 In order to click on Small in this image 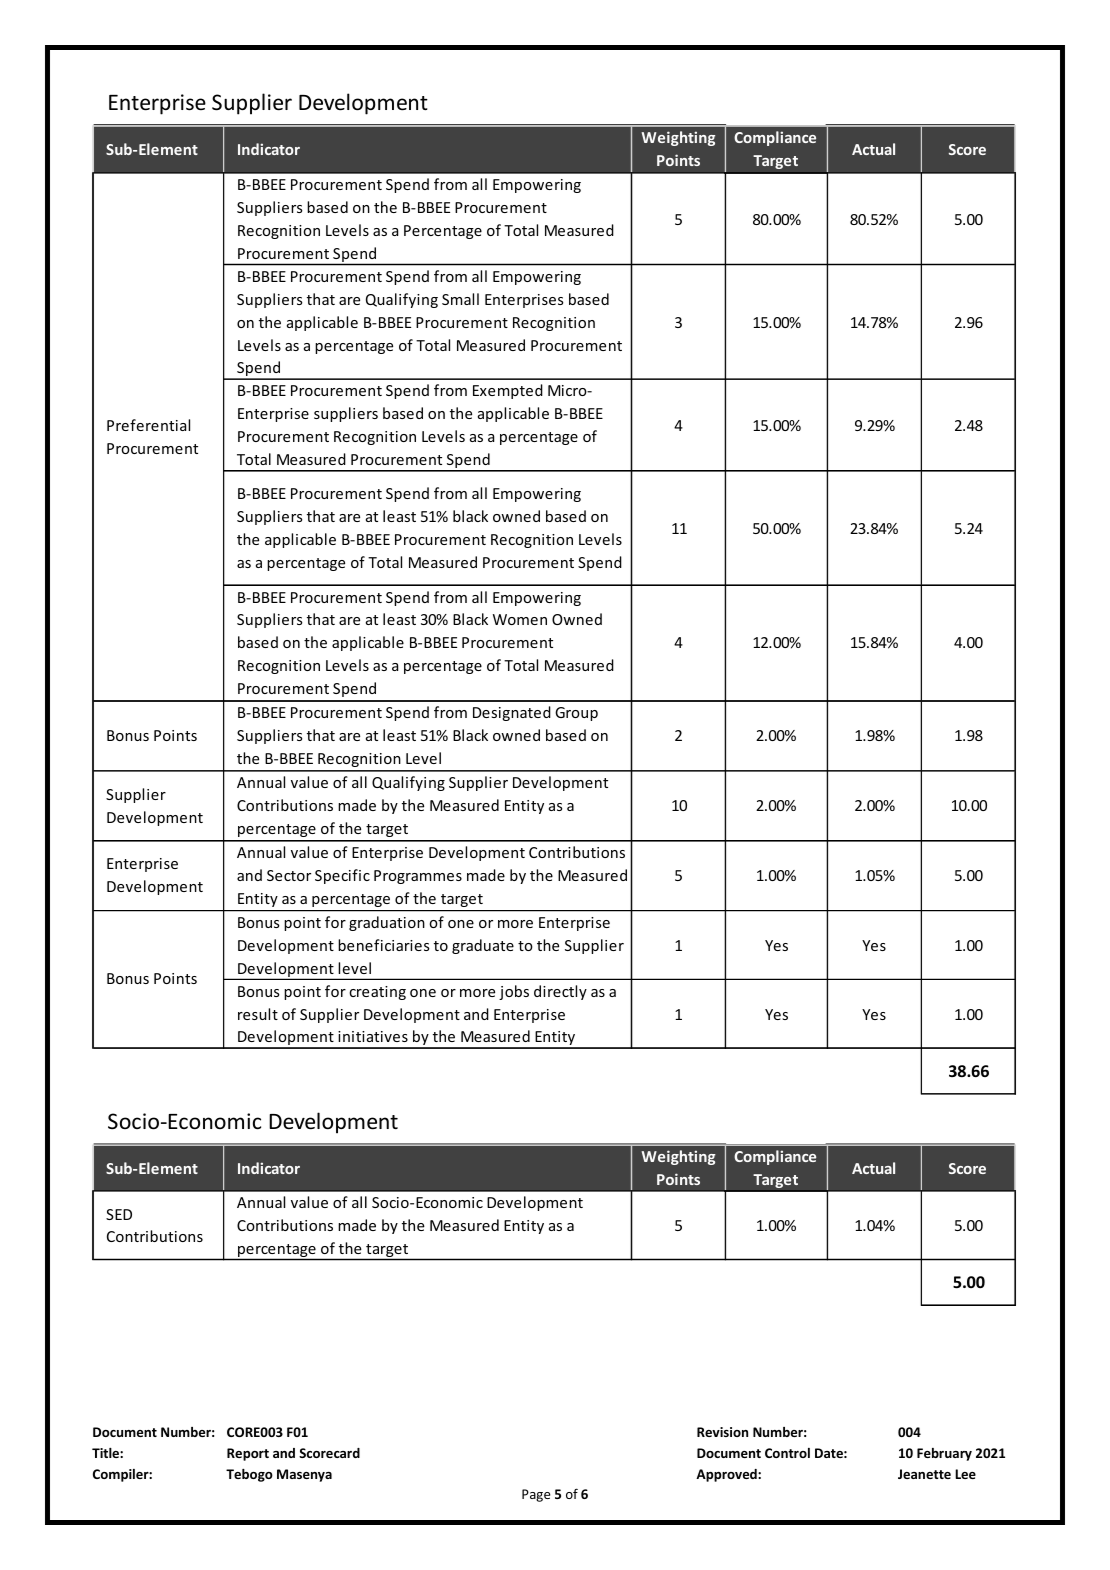, I will do `click(460, 299)`.
